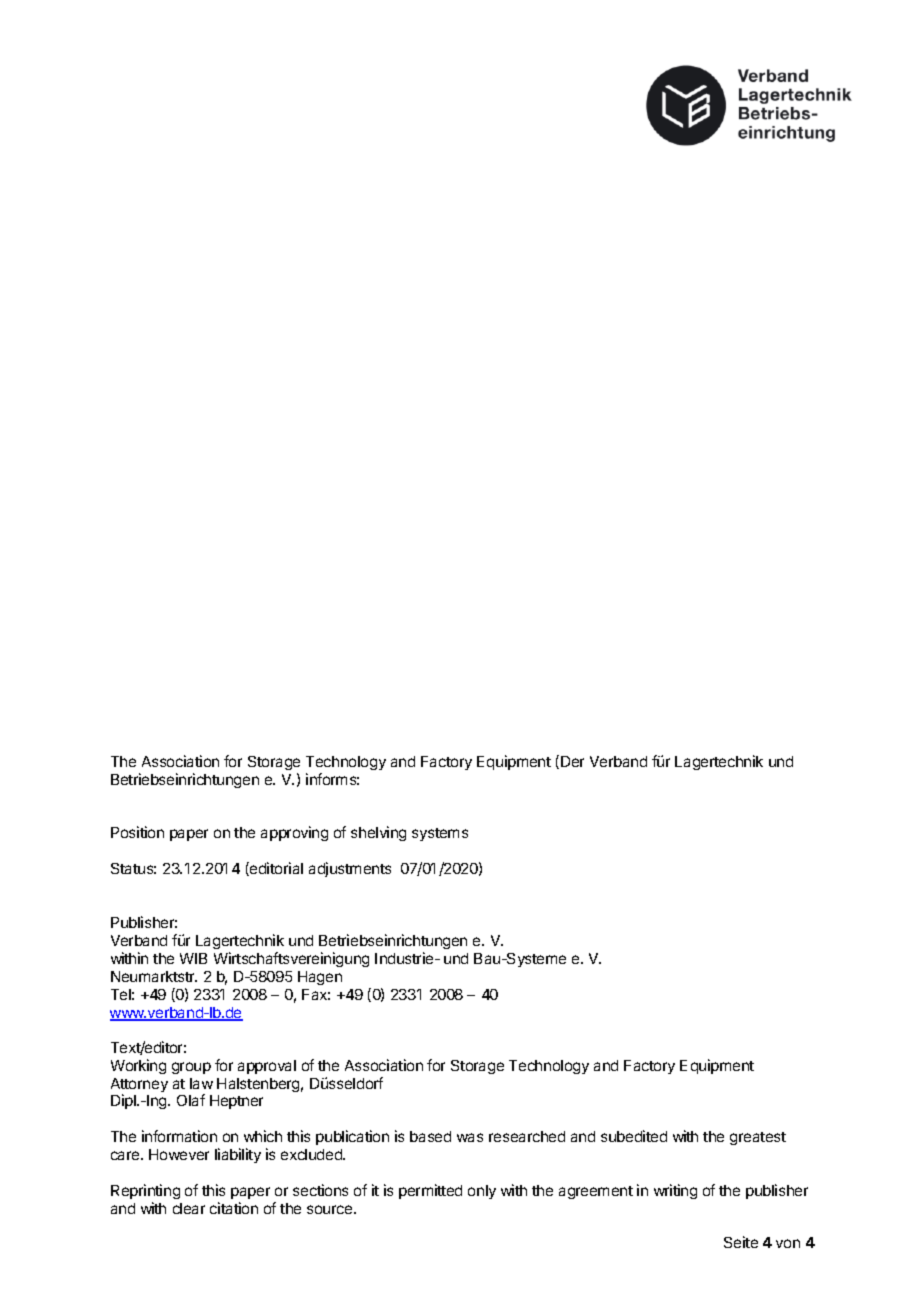 The height and width of the document is (1307, 924). I want to click on Der, so click(572, 761).
